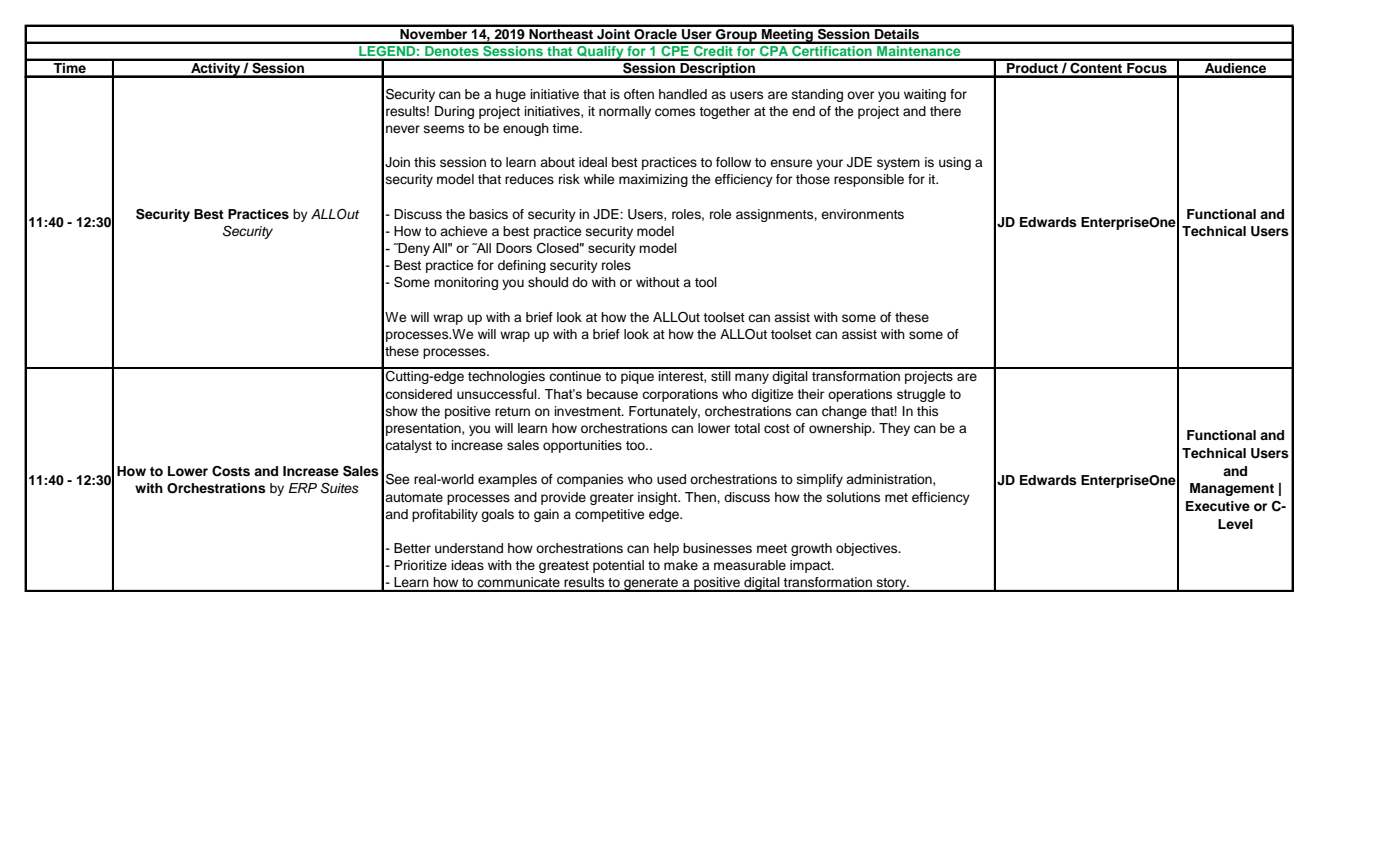 The height and width of the page is (850, 1400). I want to click on there, so click(945, 111).
